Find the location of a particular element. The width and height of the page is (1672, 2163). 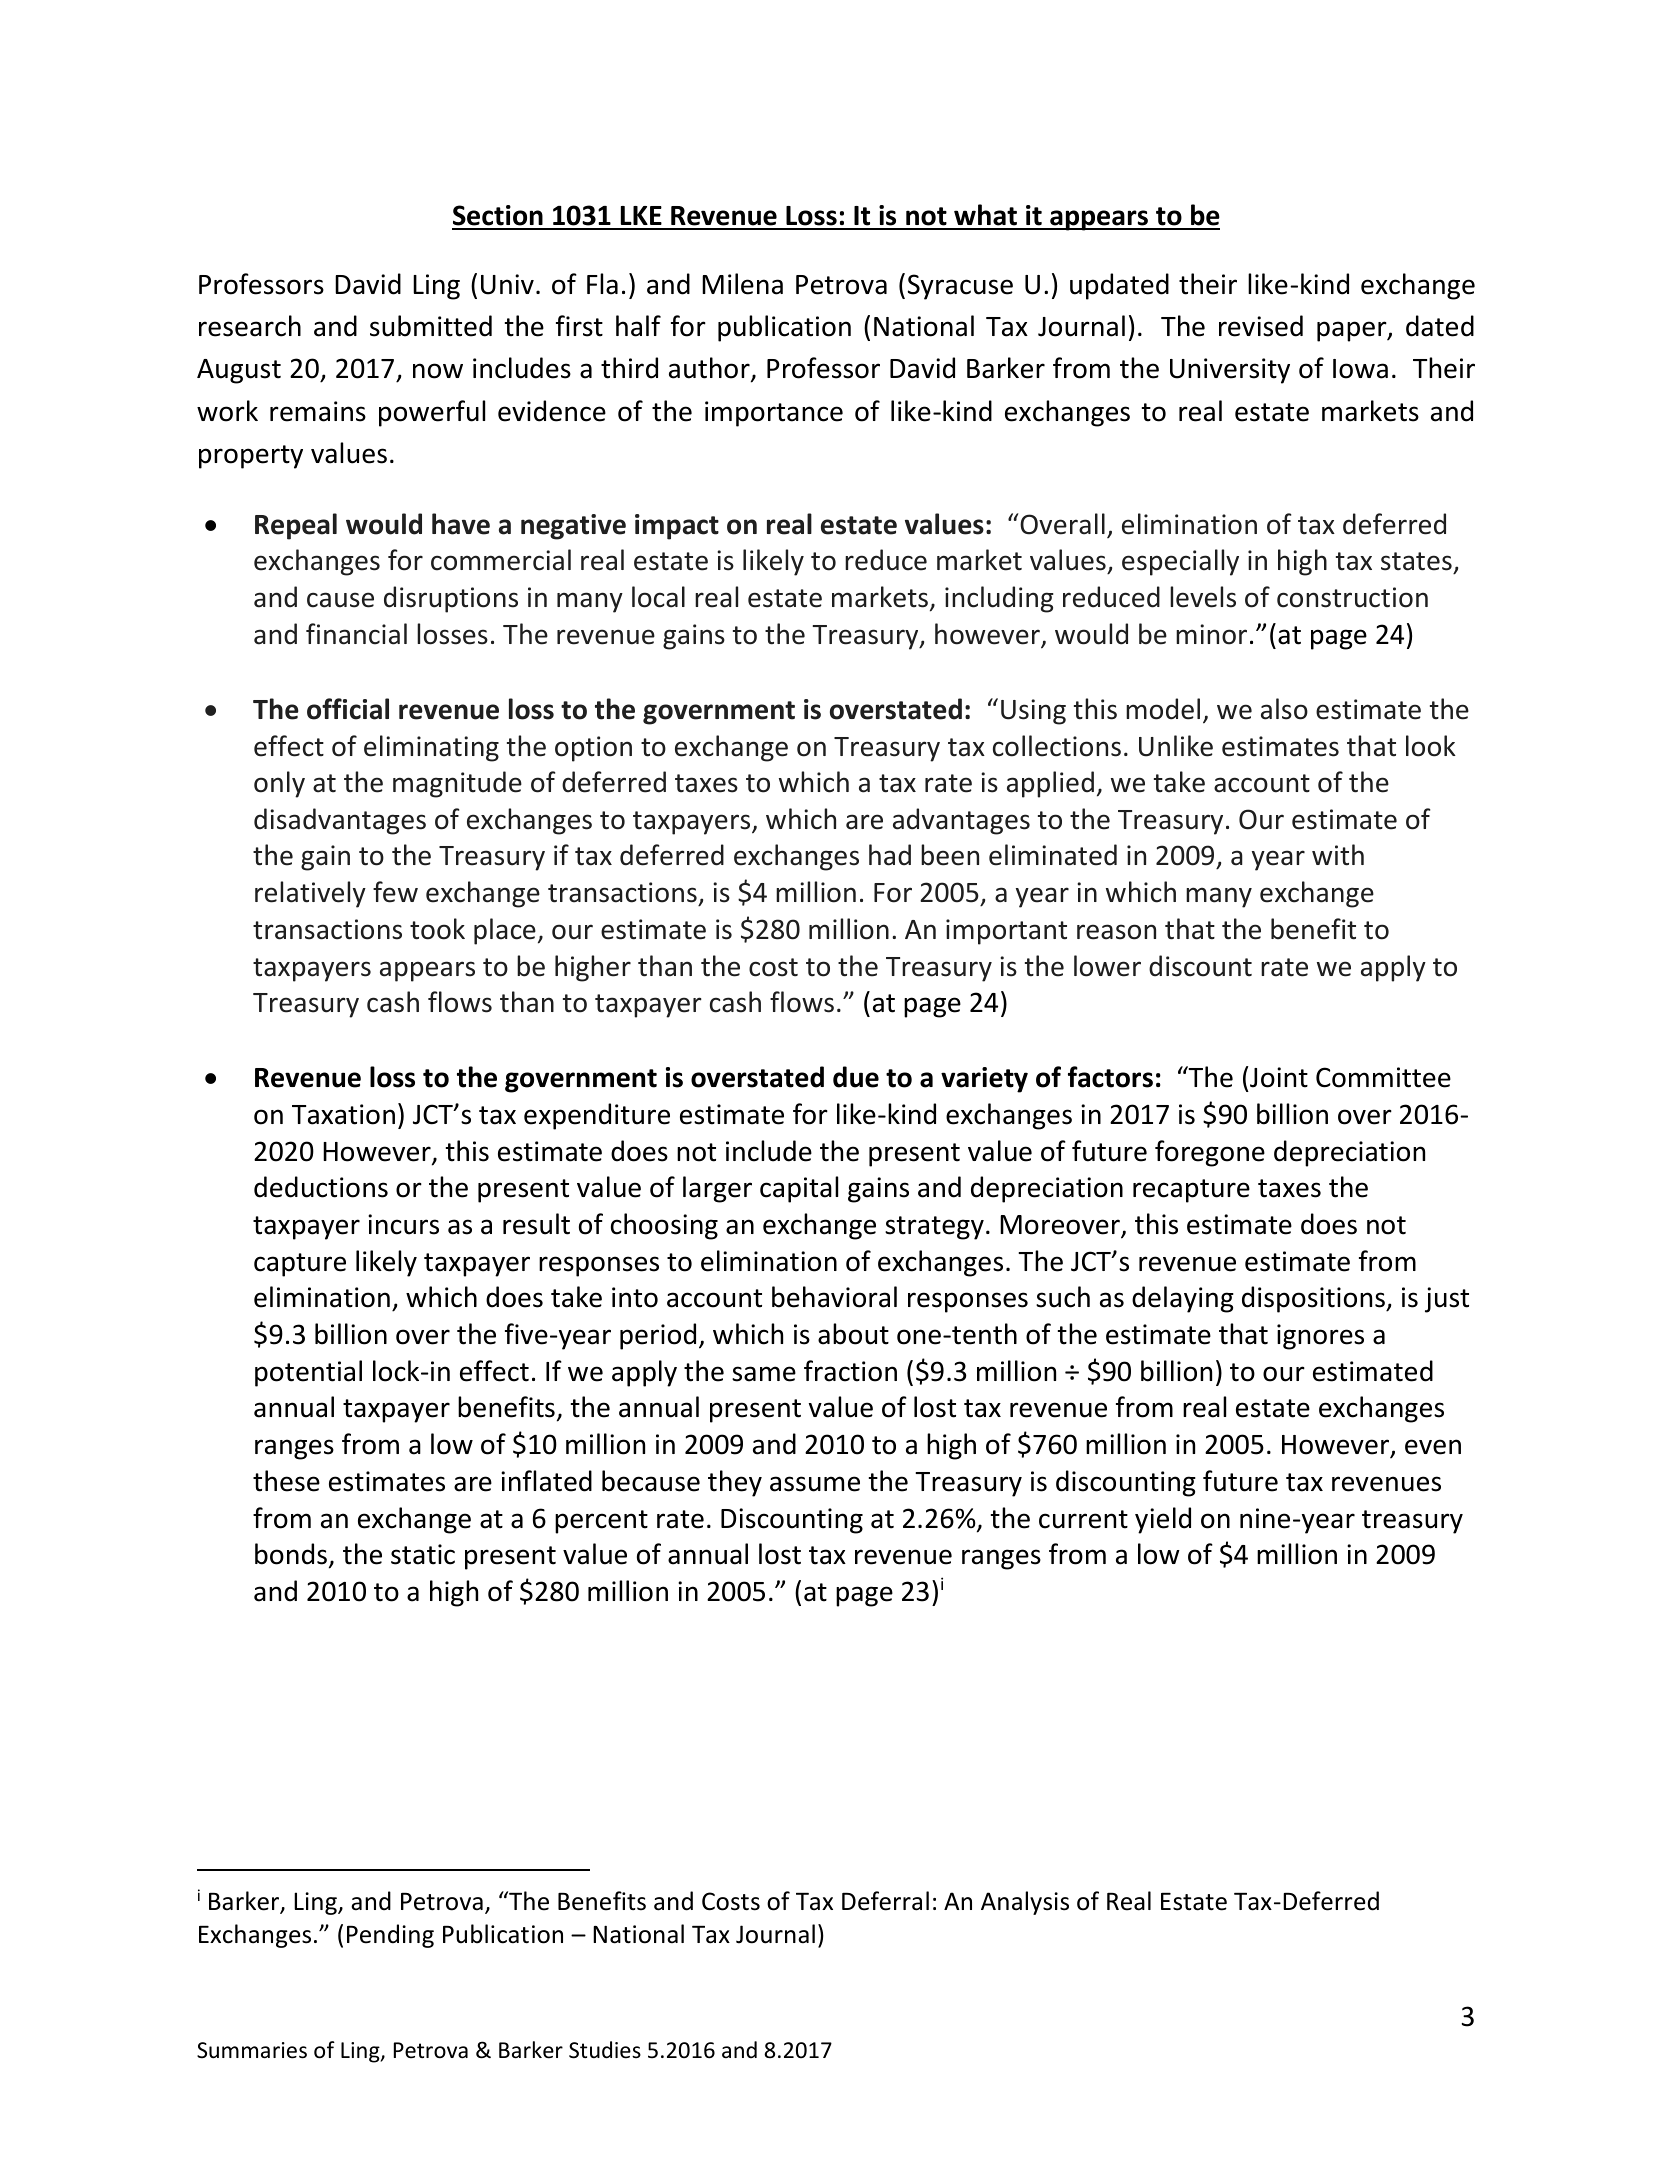

foregone is located at coordinates (1210, 1153).
